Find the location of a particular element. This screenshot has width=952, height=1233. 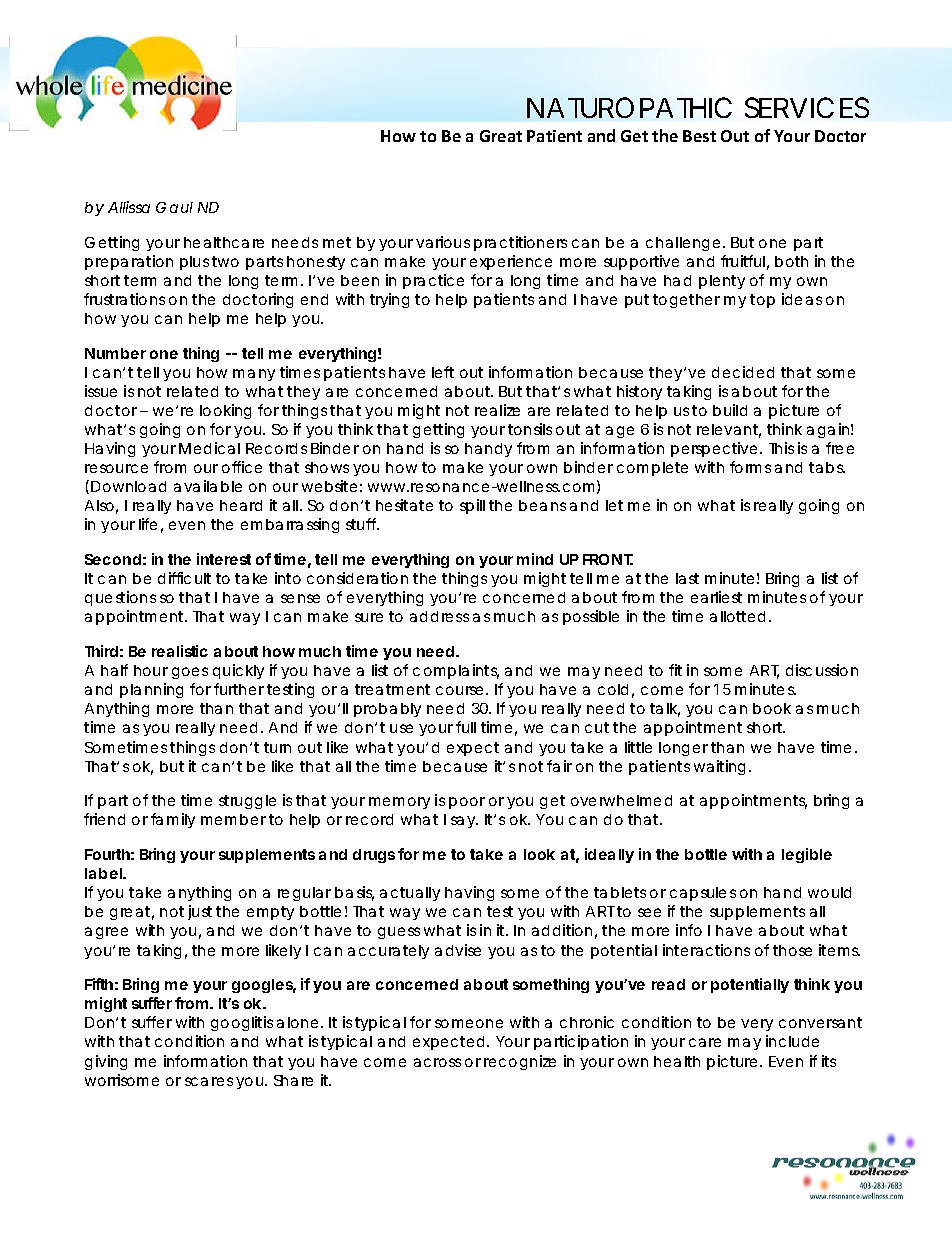

Gaul is located at coordinates (174, 207).
